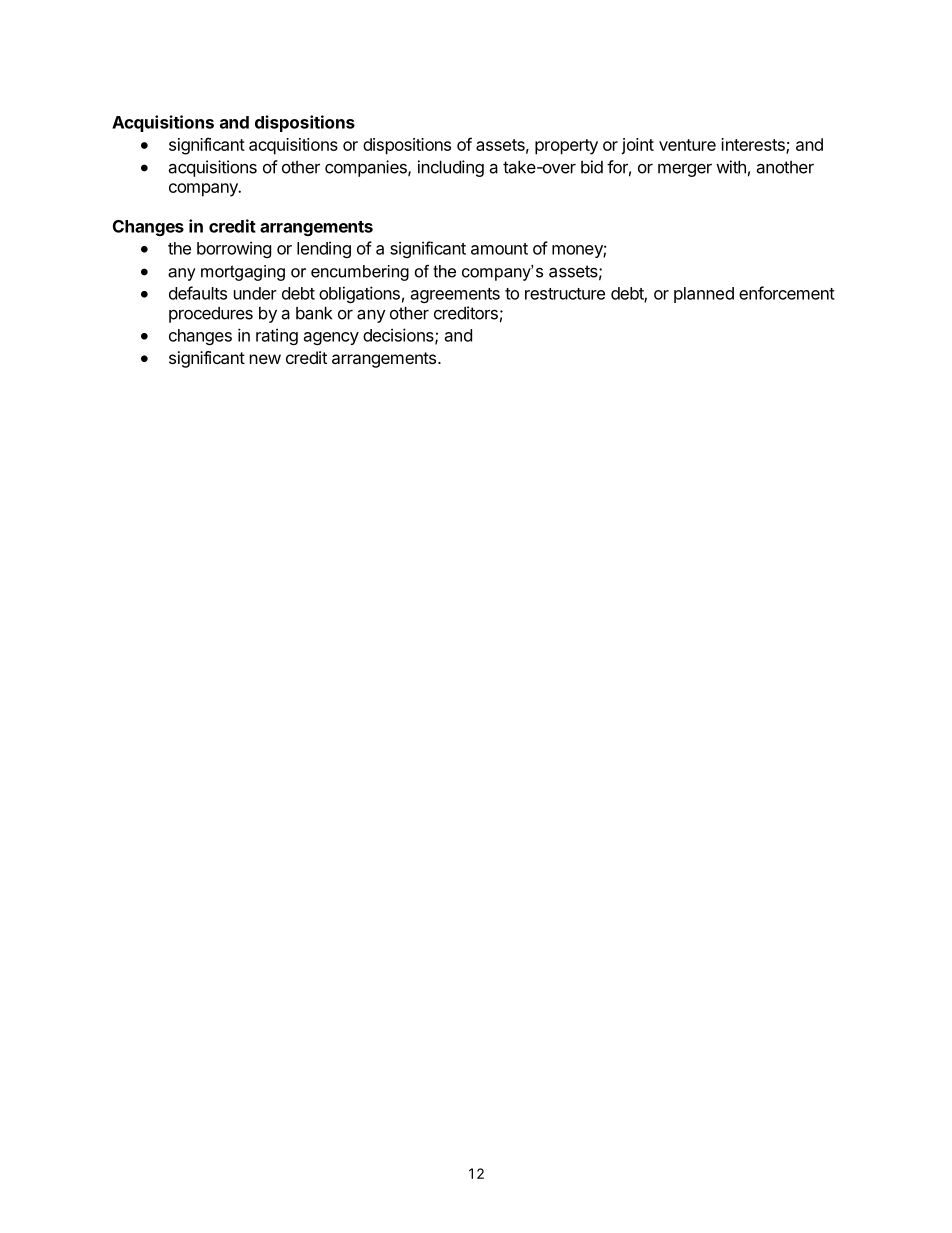 This screenshot has width=952, height=1233. Describe the element at coordinates (451, 168) in the screenshot. I see `including` at that location.
